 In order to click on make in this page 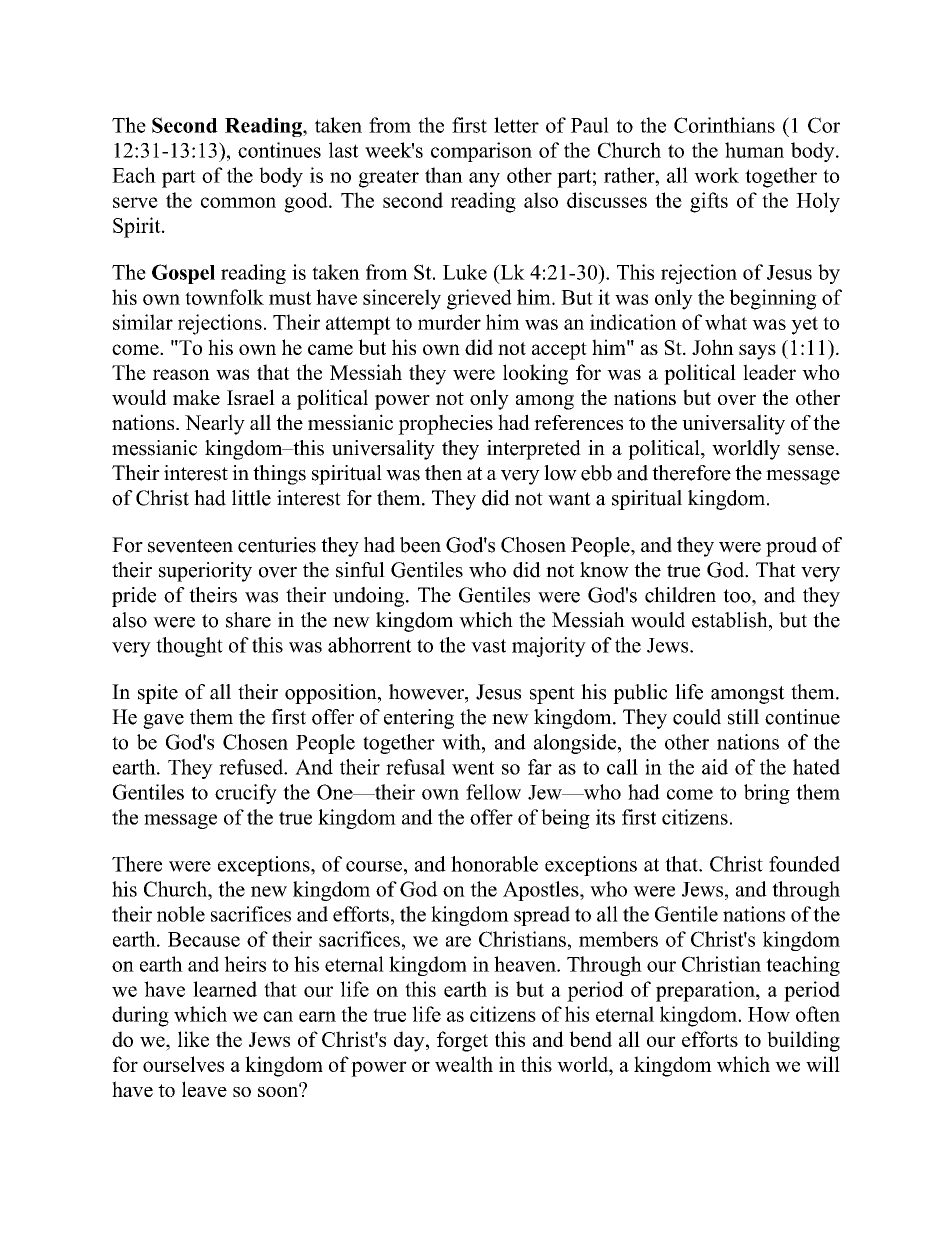, I will do `click(196, 397)`.
